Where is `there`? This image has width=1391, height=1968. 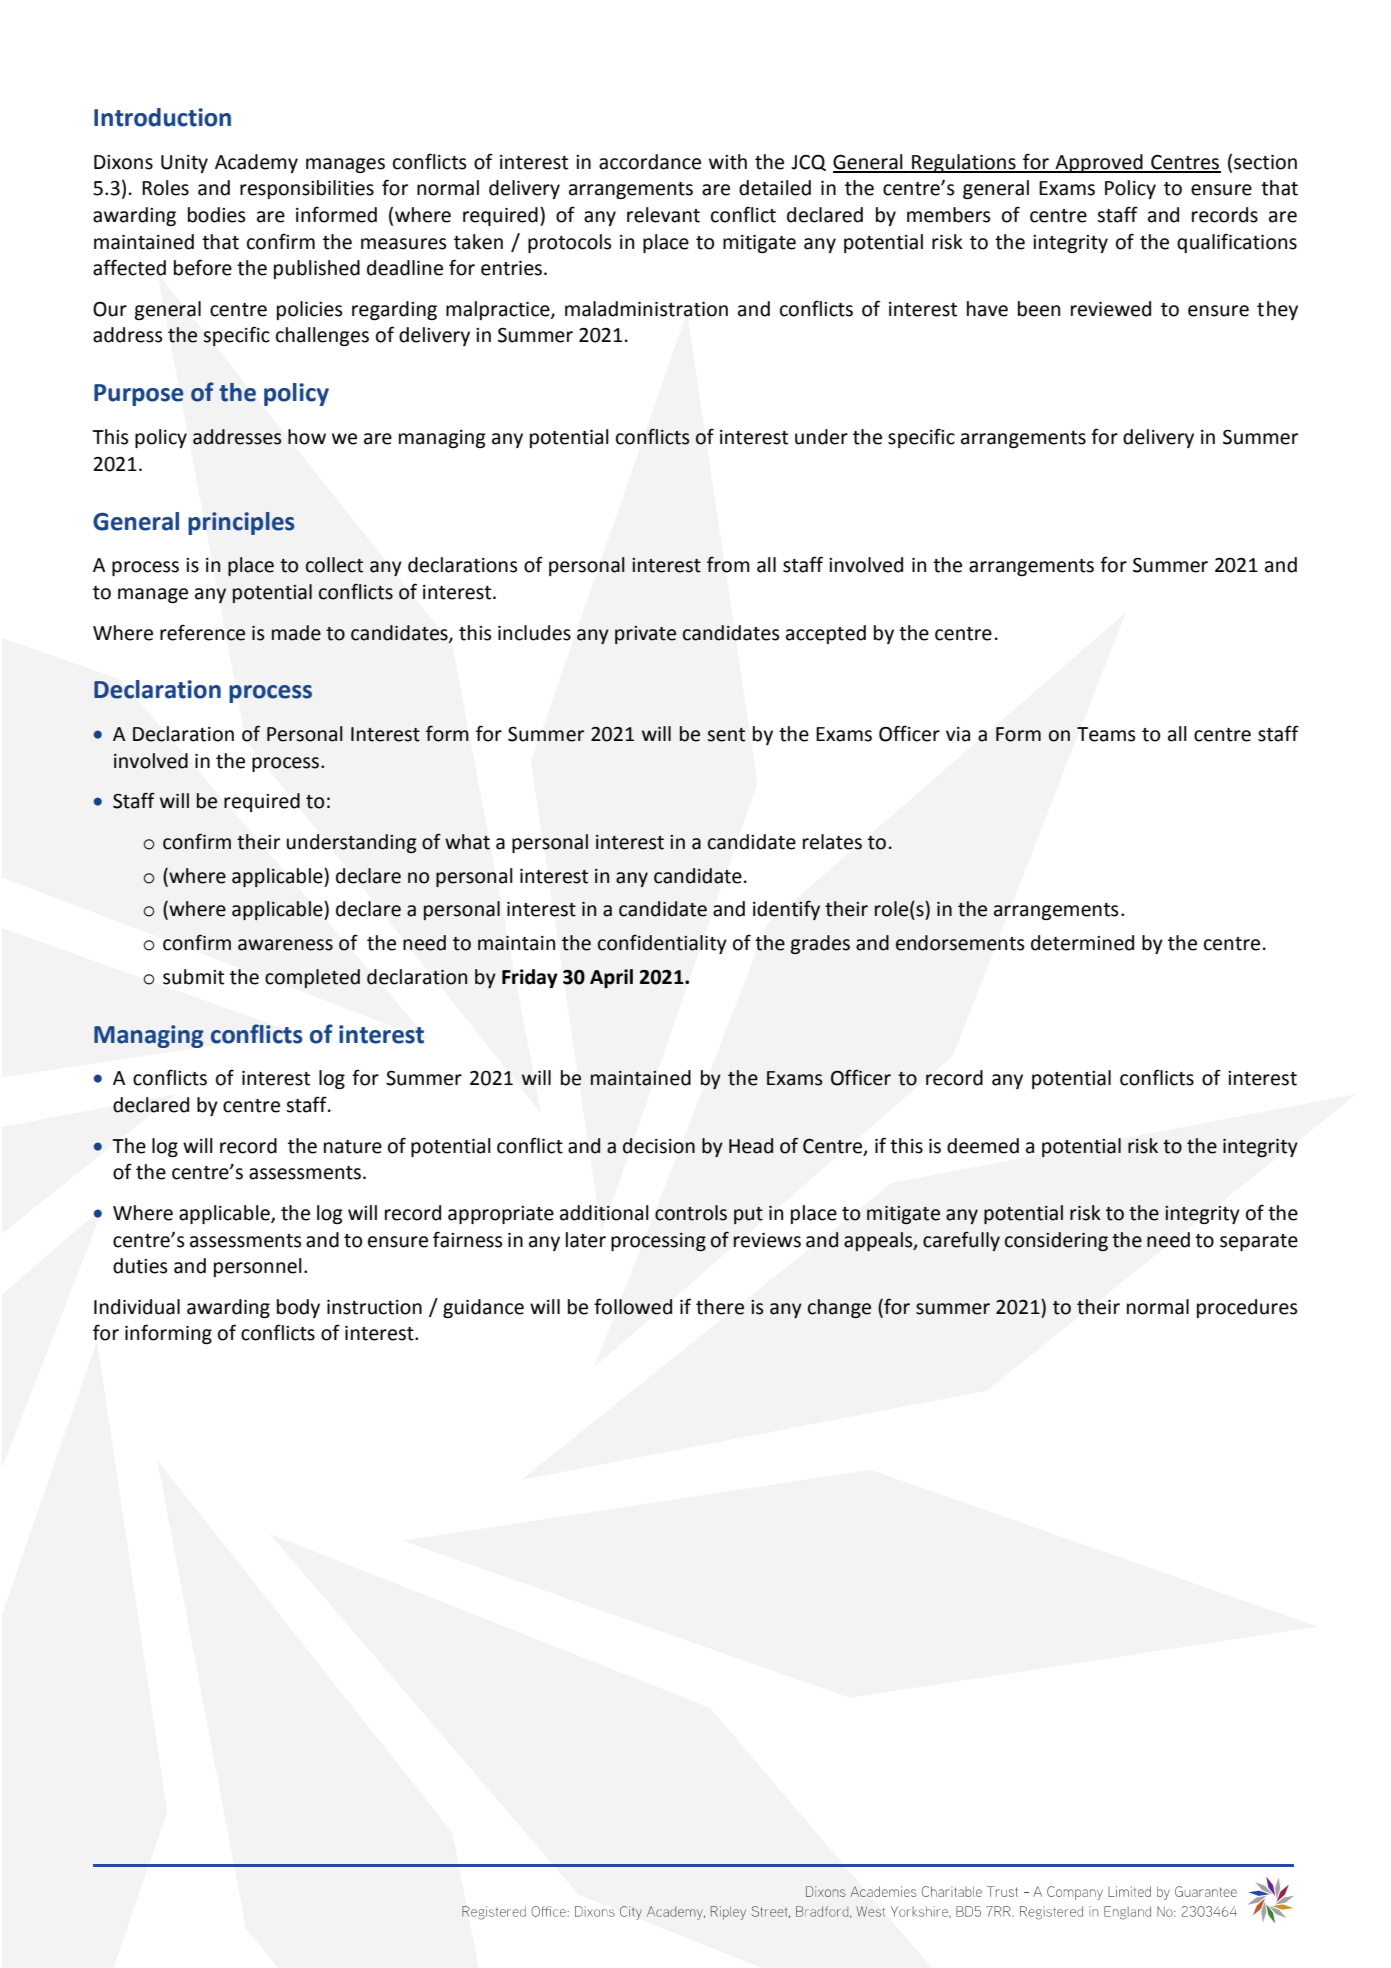 there is located at coordinates (720, 1307).
